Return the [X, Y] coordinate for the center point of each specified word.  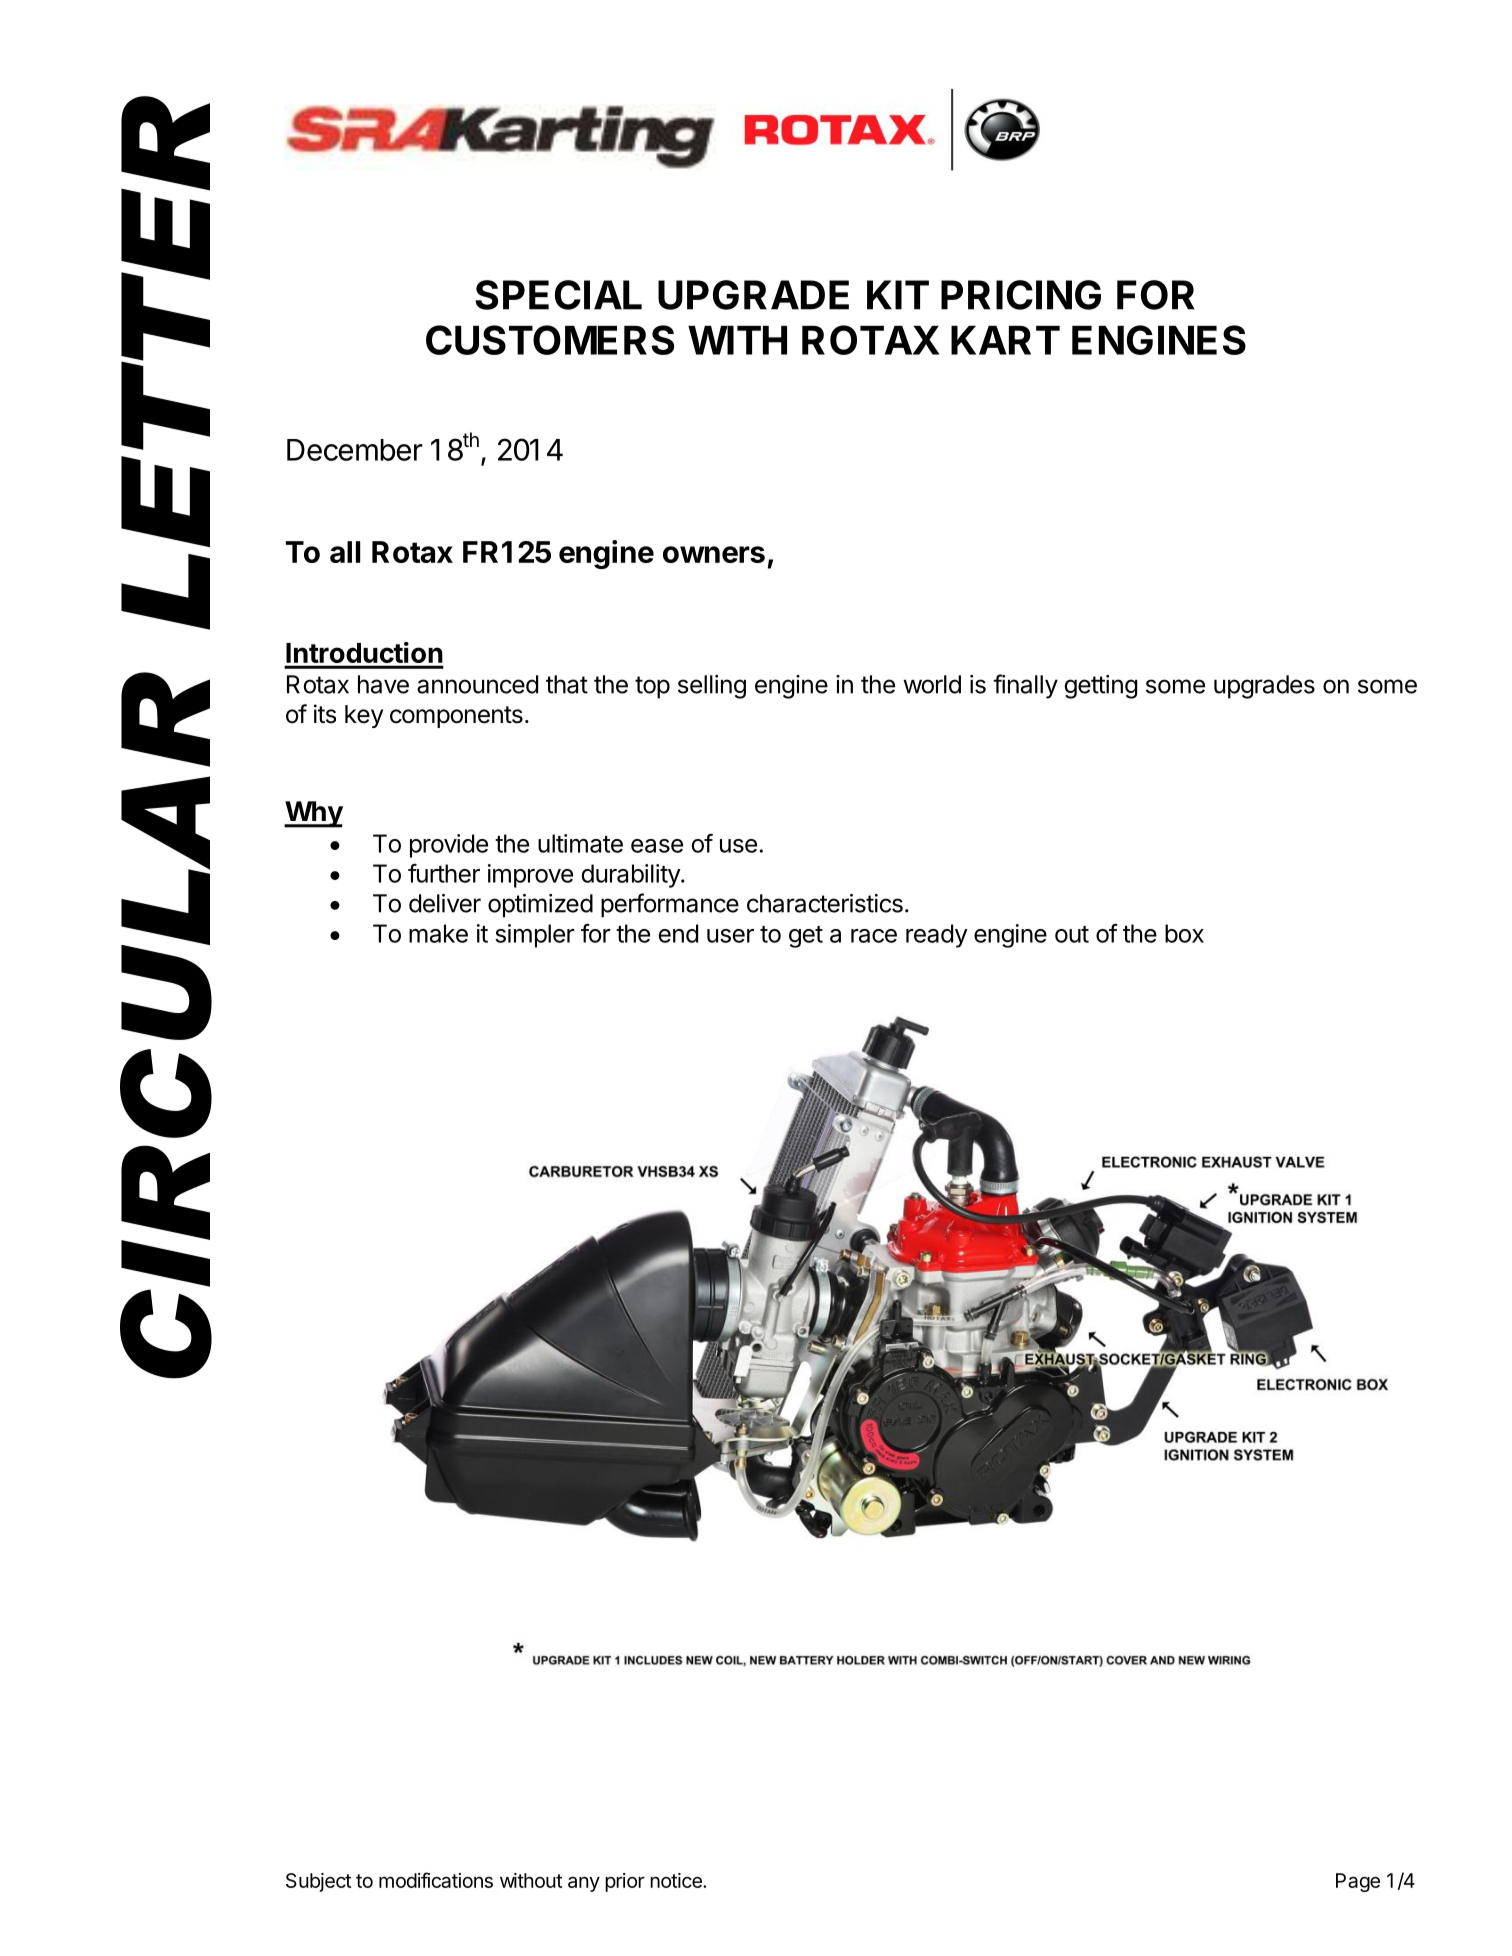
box [1184, 933]
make [438, 933]
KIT [898, 295]
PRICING [1021, 295]
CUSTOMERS [550, 340]
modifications [436, 1880]
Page [1358, 1882]
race [874, 936]
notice [677, 1880]
